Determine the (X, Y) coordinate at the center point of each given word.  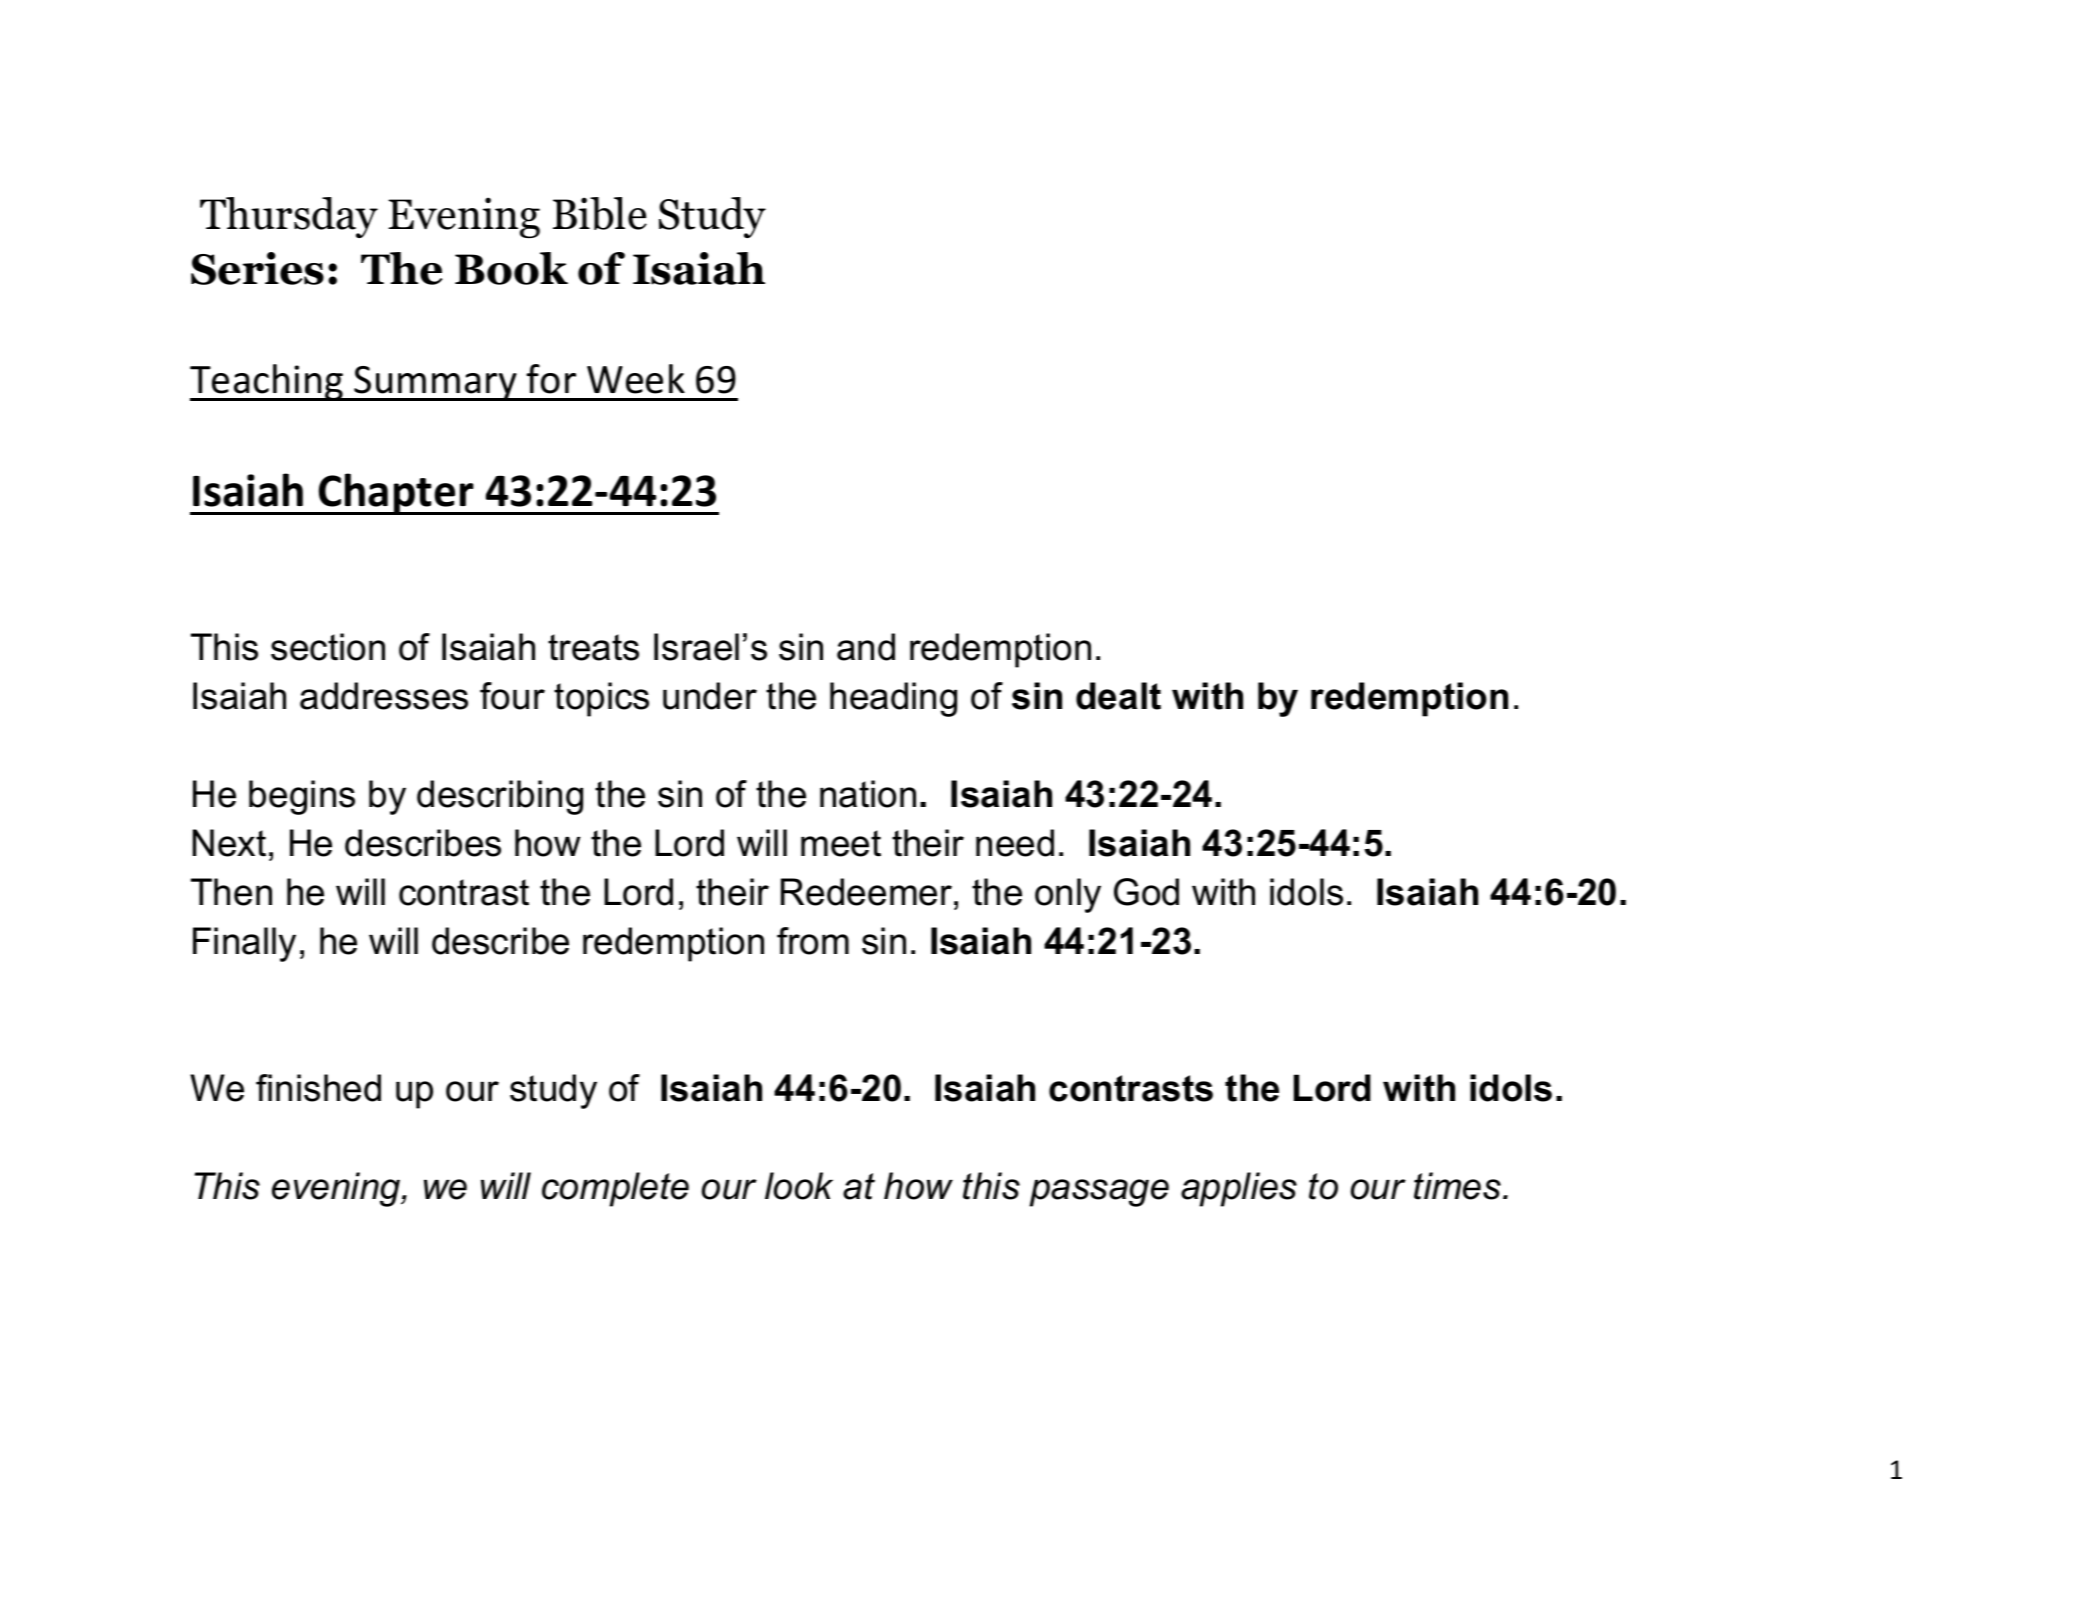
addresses (384, 696)
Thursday (289, 217)
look (799, 1186)
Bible (600, 213)
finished (318, 1088)
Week (636, 379)
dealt (1118, 696)
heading (893, 699)
